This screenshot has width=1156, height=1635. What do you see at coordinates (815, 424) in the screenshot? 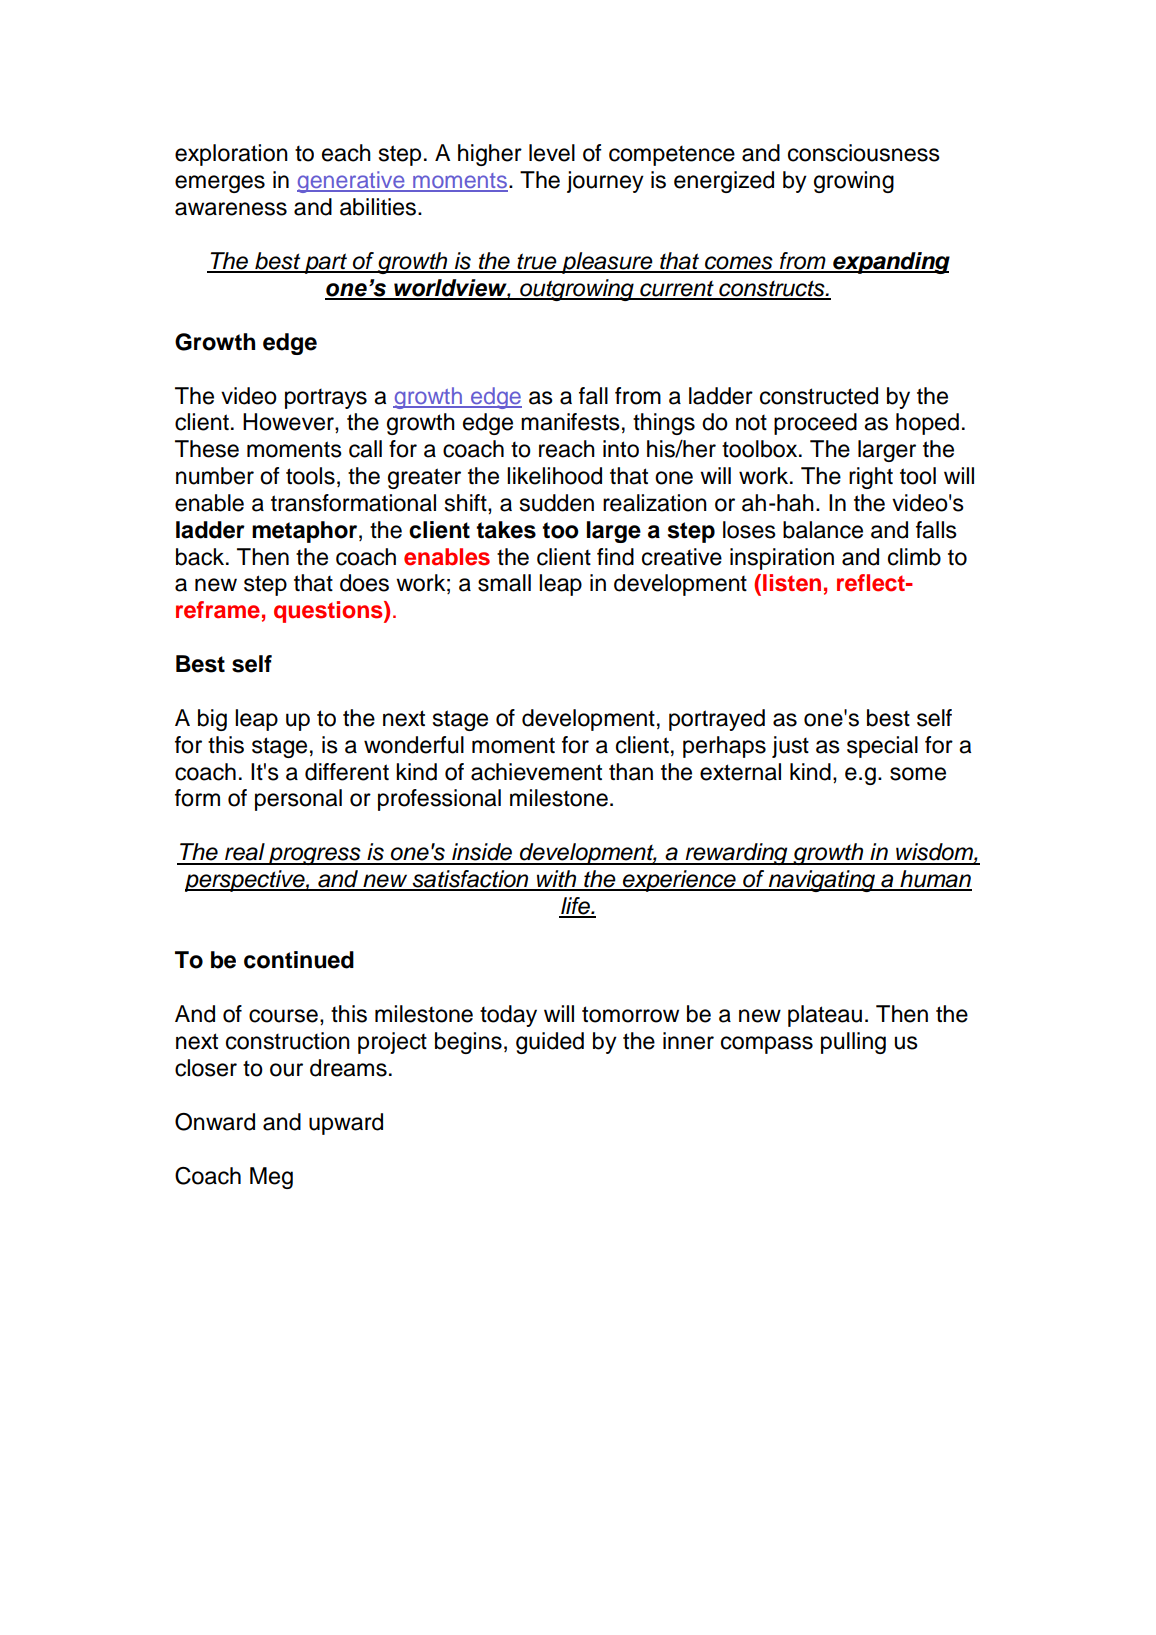
I see `proceed` at bounding box center [815, 424].
